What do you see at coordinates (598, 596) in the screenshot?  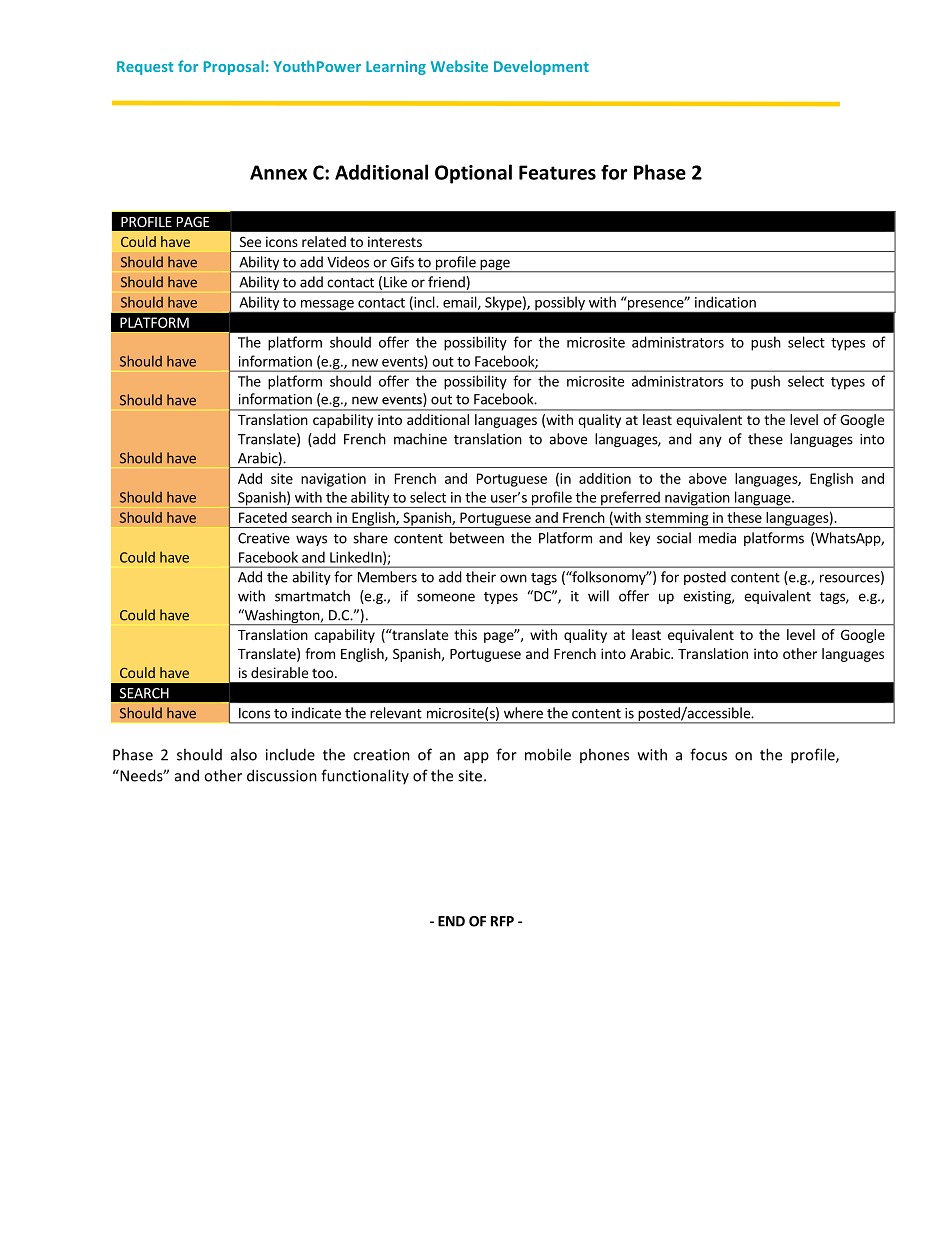 I see `will` at bounding box center [598, 596].
